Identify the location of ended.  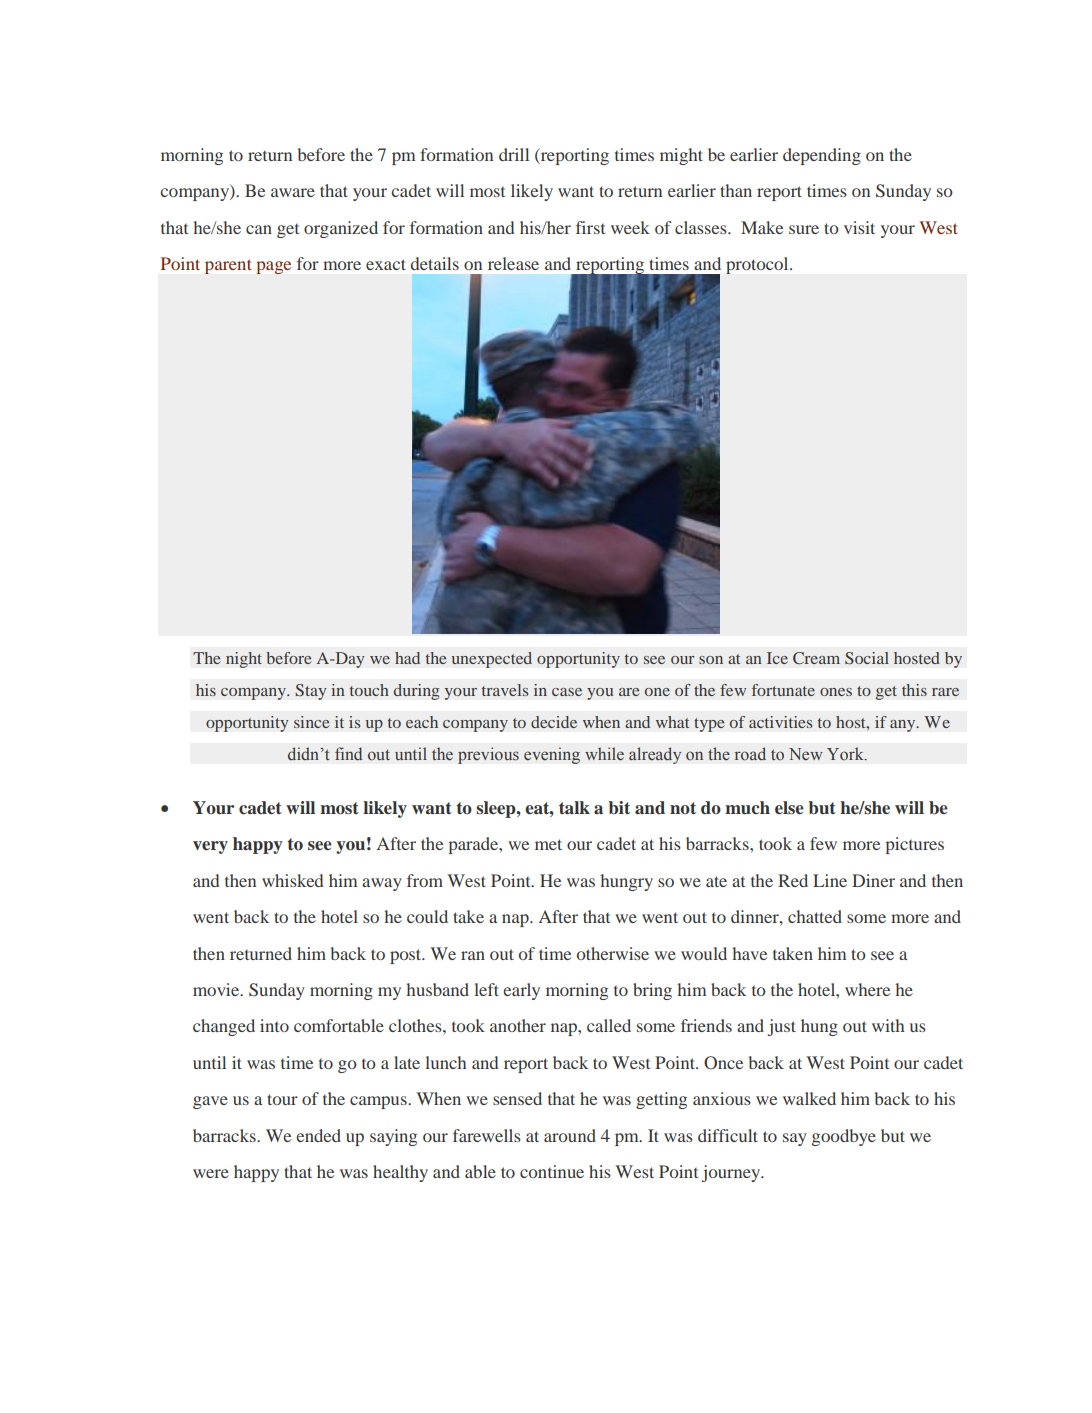
(318, 1135).
